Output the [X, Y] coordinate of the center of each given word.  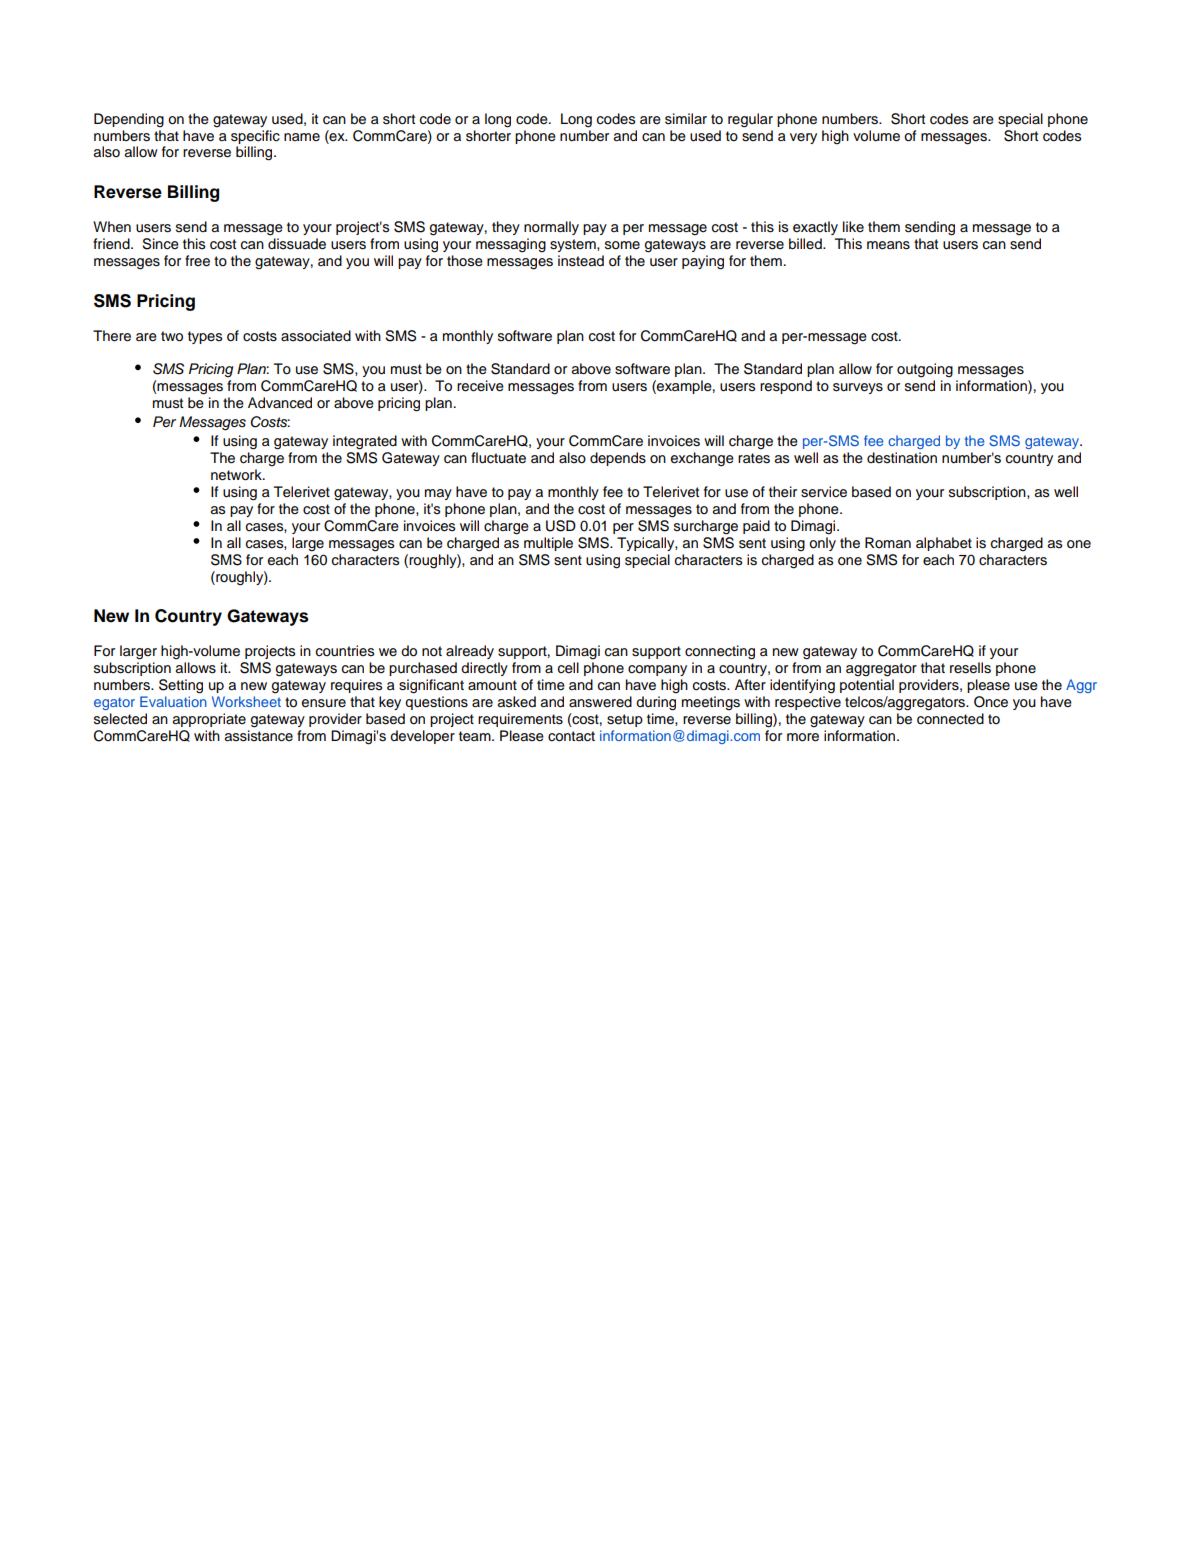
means [888, 245]
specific [255, 137]
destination [902, 458]
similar [686, 119]
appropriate [209, 720]
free [197, 261]
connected [950, 719]
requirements [520, 720]
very [803, 138]
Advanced [280, 403]
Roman [888, 543]
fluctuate [498, 458]
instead [581, 261]
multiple [548, 544]
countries [345, 651]
